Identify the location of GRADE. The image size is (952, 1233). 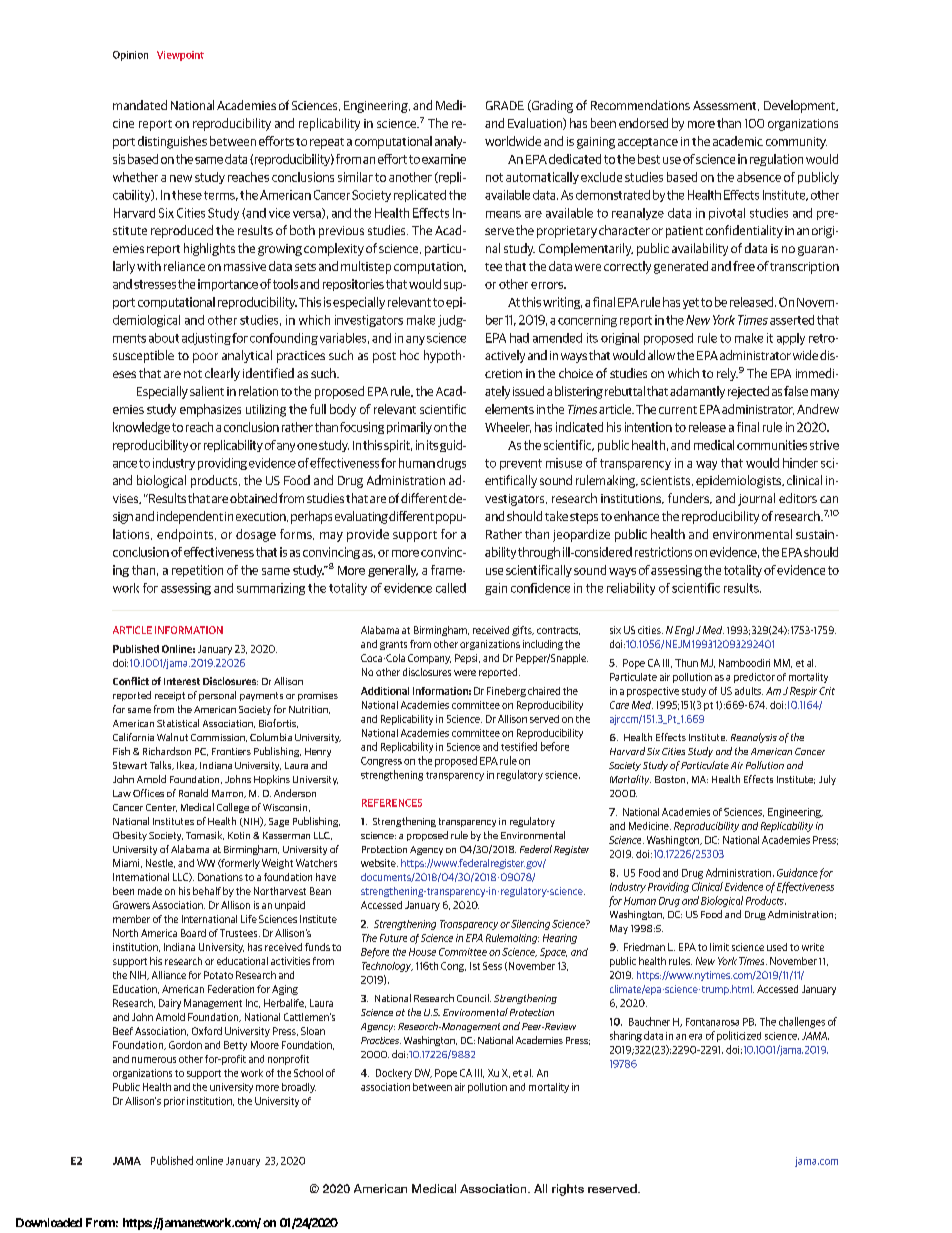
(505, 105).
